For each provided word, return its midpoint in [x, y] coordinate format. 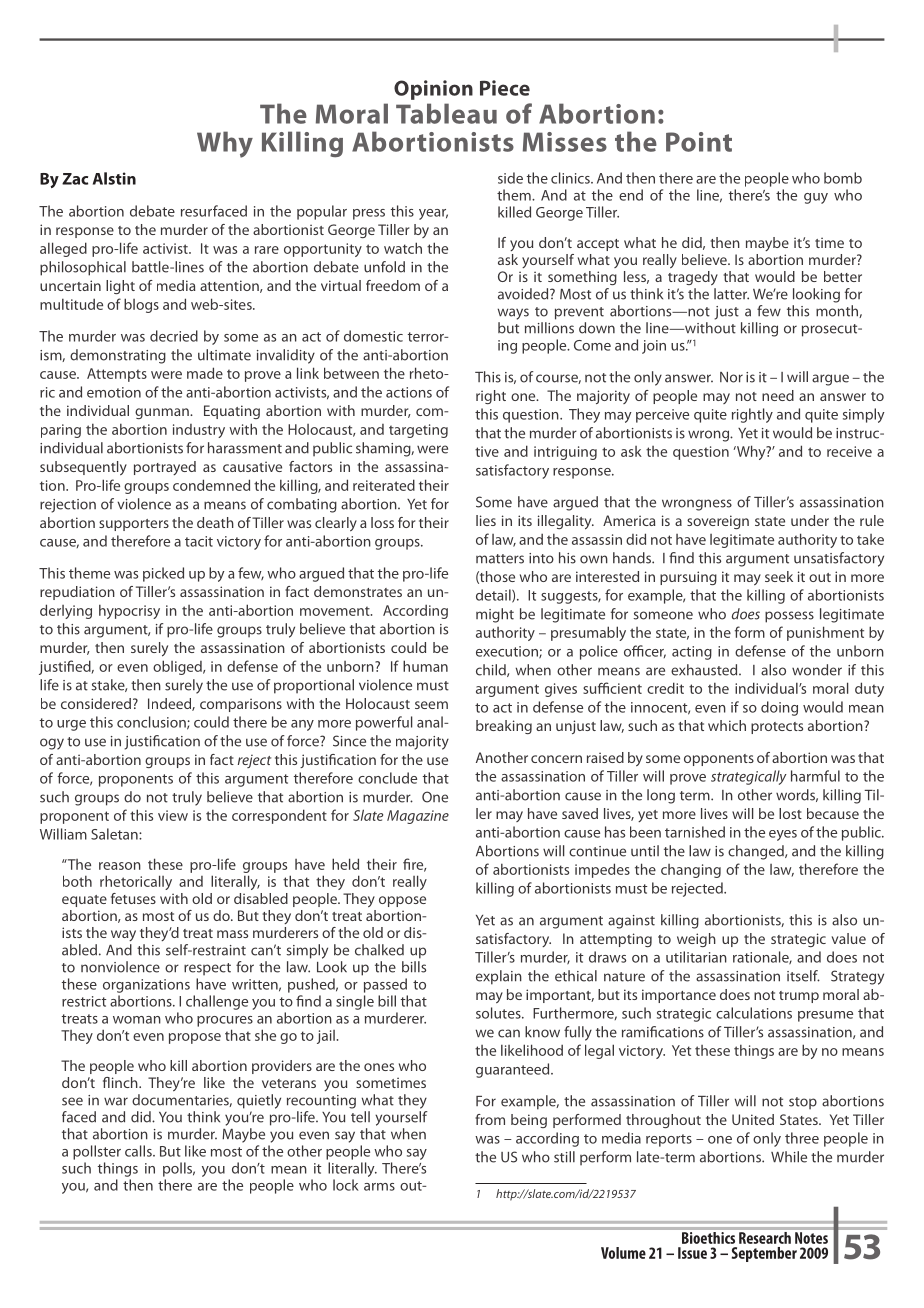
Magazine [418, 817]
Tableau [446, 113]
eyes [783, 835]
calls [139, 1151]
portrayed [165, 468]
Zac [75, 179]
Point [699, 142]
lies [486, 520]
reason [120, 866]
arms [379, 1187]
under [810, 520]
